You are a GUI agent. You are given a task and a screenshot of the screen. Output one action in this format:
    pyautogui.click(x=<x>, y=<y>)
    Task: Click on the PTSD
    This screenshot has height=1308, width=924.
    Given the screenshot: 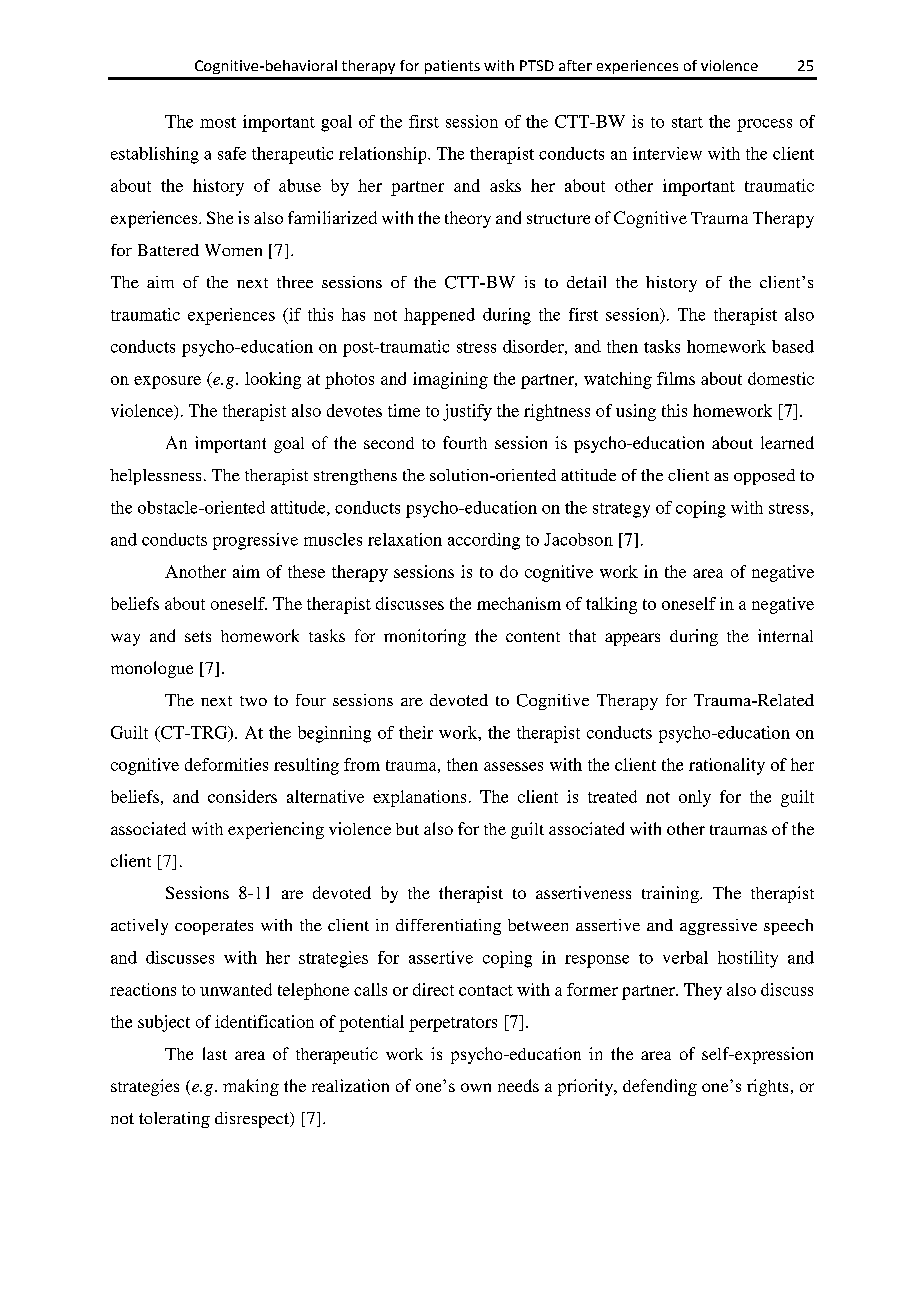 What is the action you would take?
    pyautogui.click(x=537, y=65)
